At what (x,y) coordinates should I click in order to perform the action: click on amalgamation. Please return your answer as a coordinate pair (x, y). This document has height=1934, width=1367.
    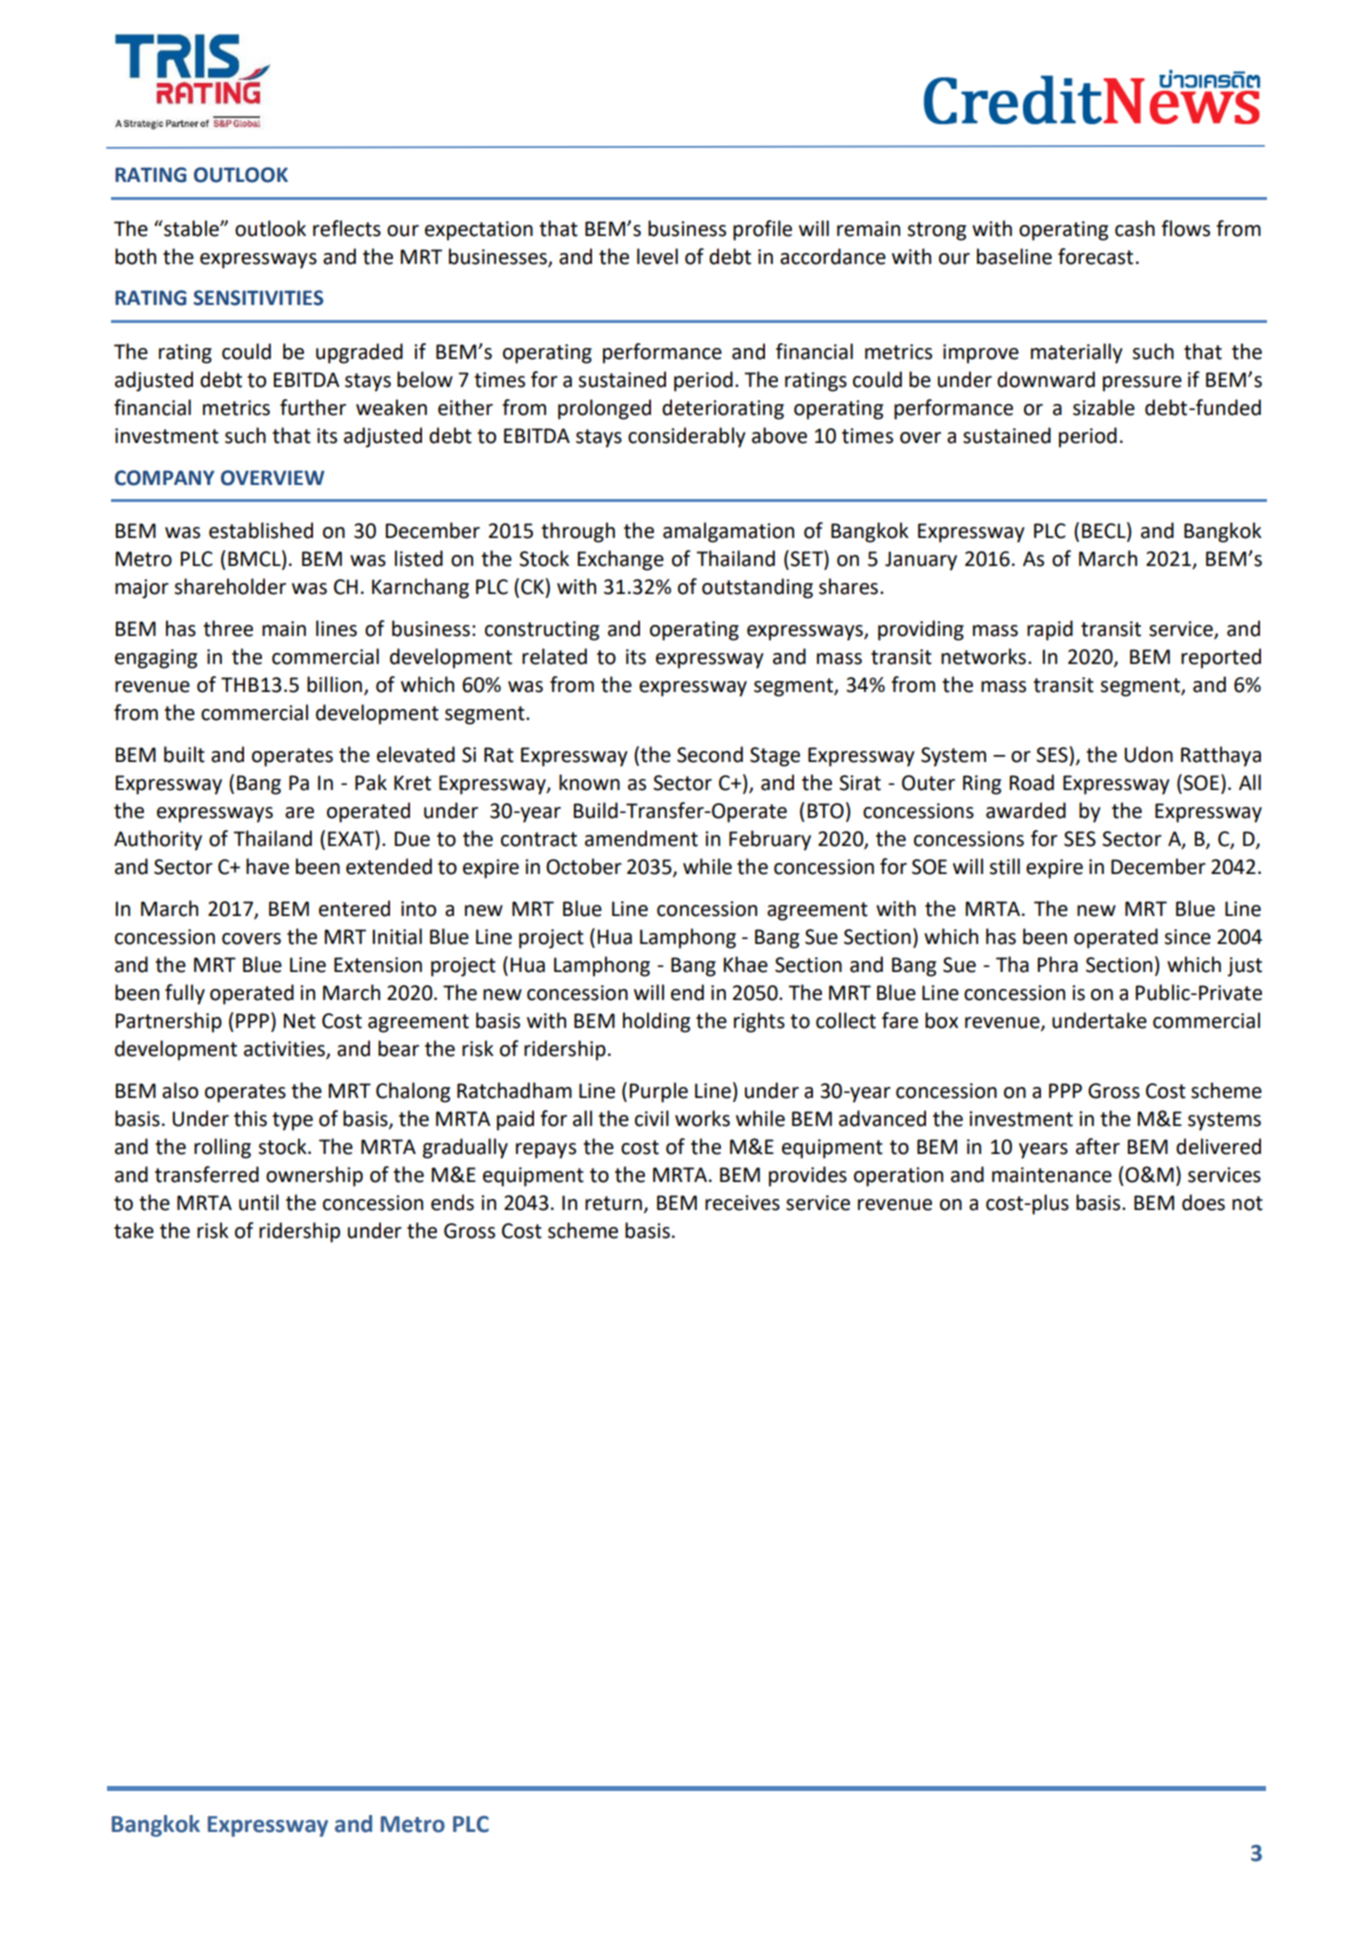
    Looking at the image, I should click on (728, 532).
